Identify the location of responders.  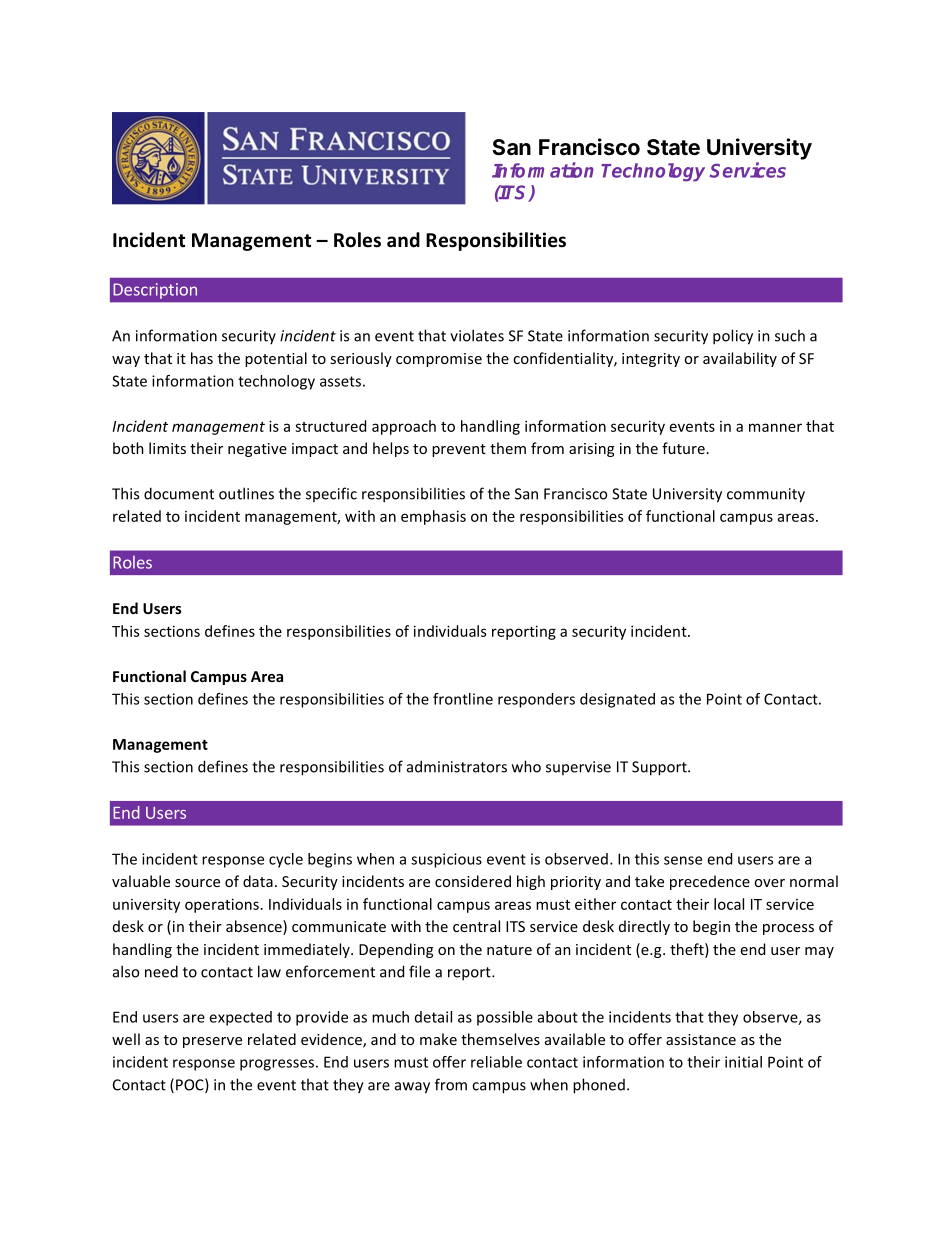
(536, 700).
